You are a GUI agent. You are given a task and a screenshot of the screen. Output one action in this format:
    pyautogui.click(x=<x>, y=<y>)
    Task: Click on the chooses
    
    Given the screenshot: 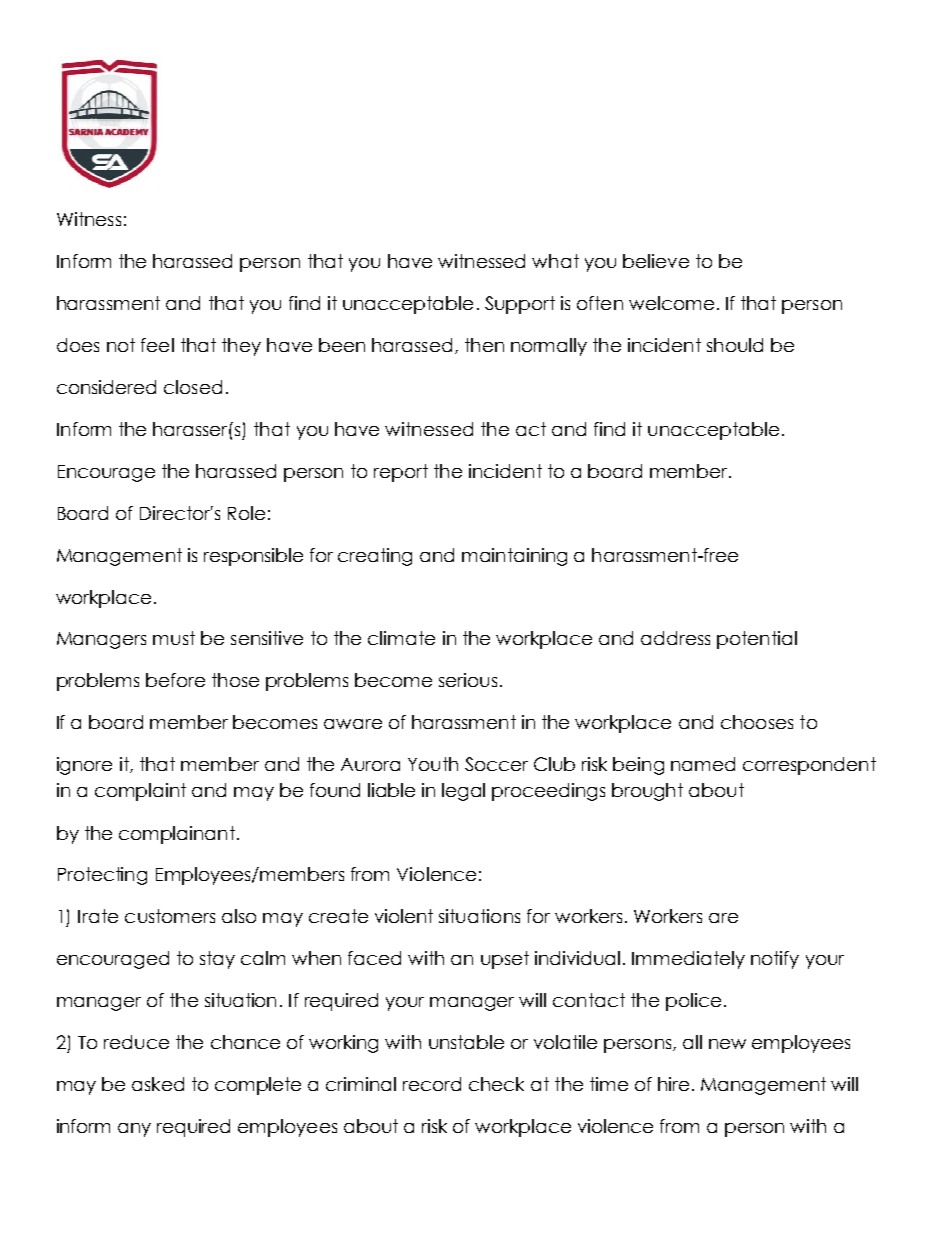 What is the action you would take?
    pyautogui.click(x=757, y=722)
